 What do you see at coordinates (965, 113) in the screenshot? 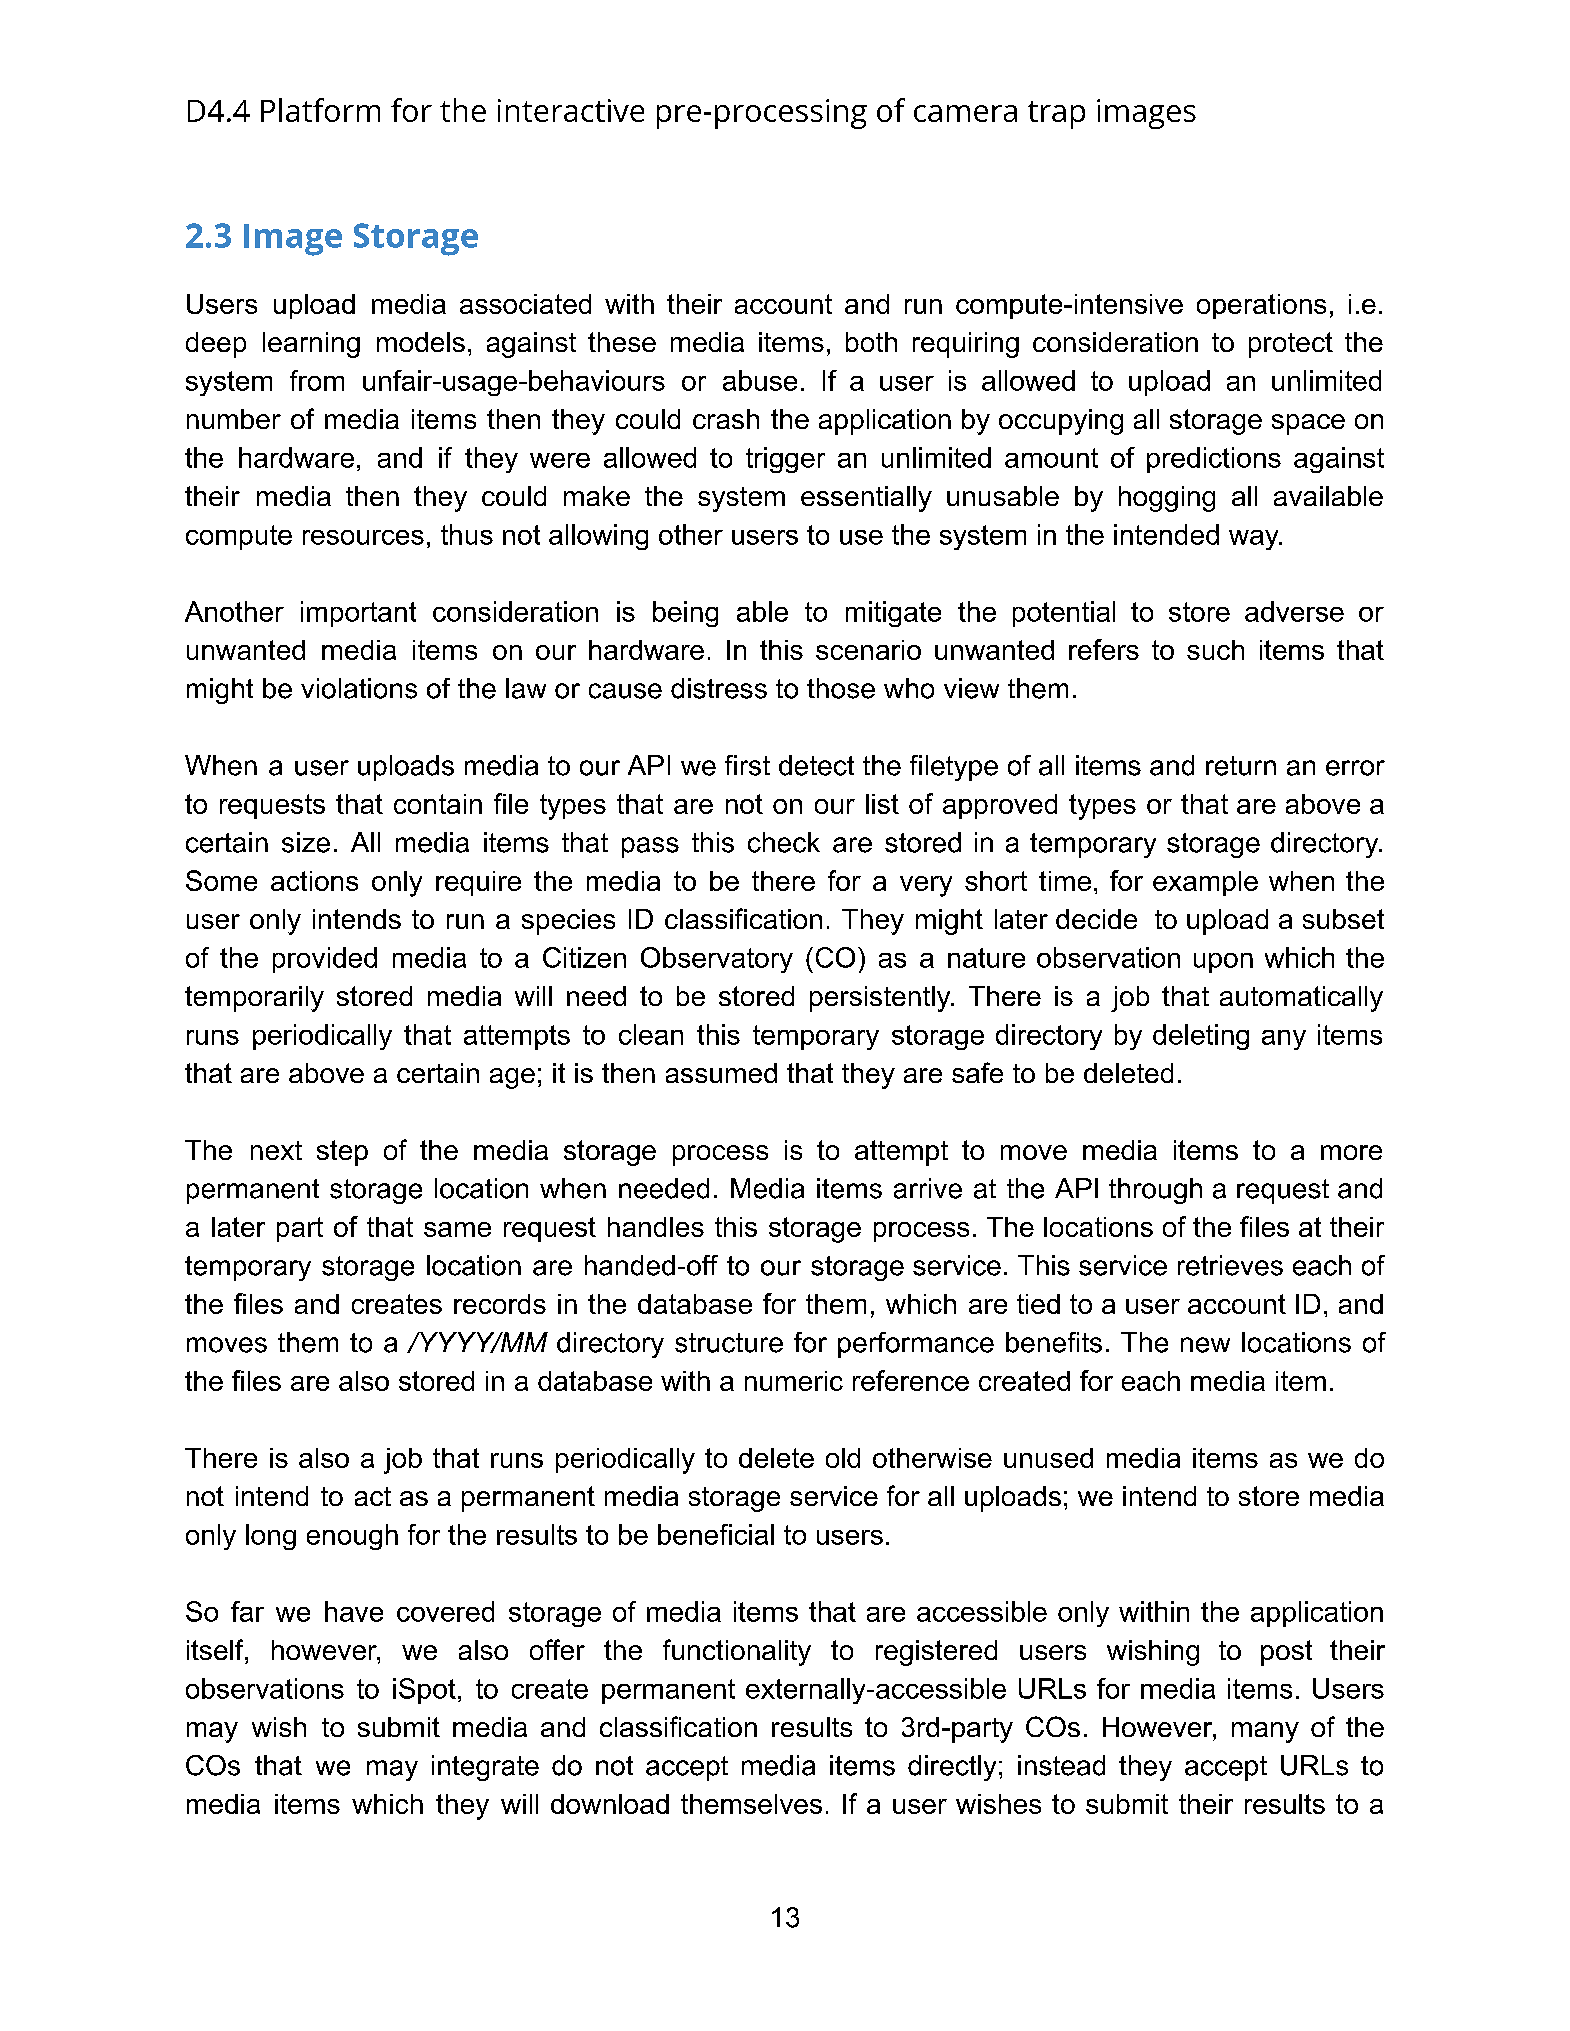
I see `camera` at bounding box center [965, 113].
